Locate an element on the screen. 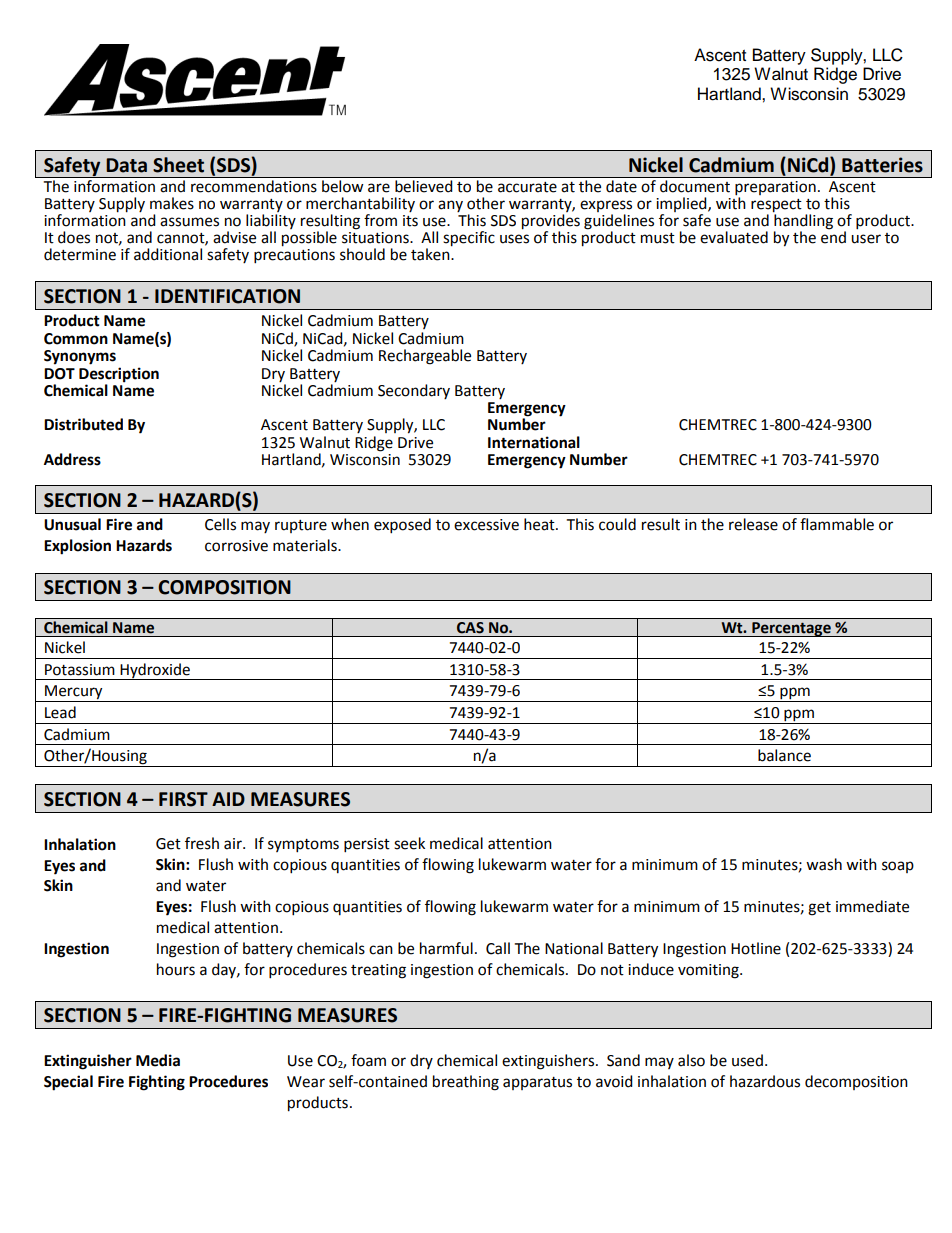  Special is located at coordinates (68, 1083).
